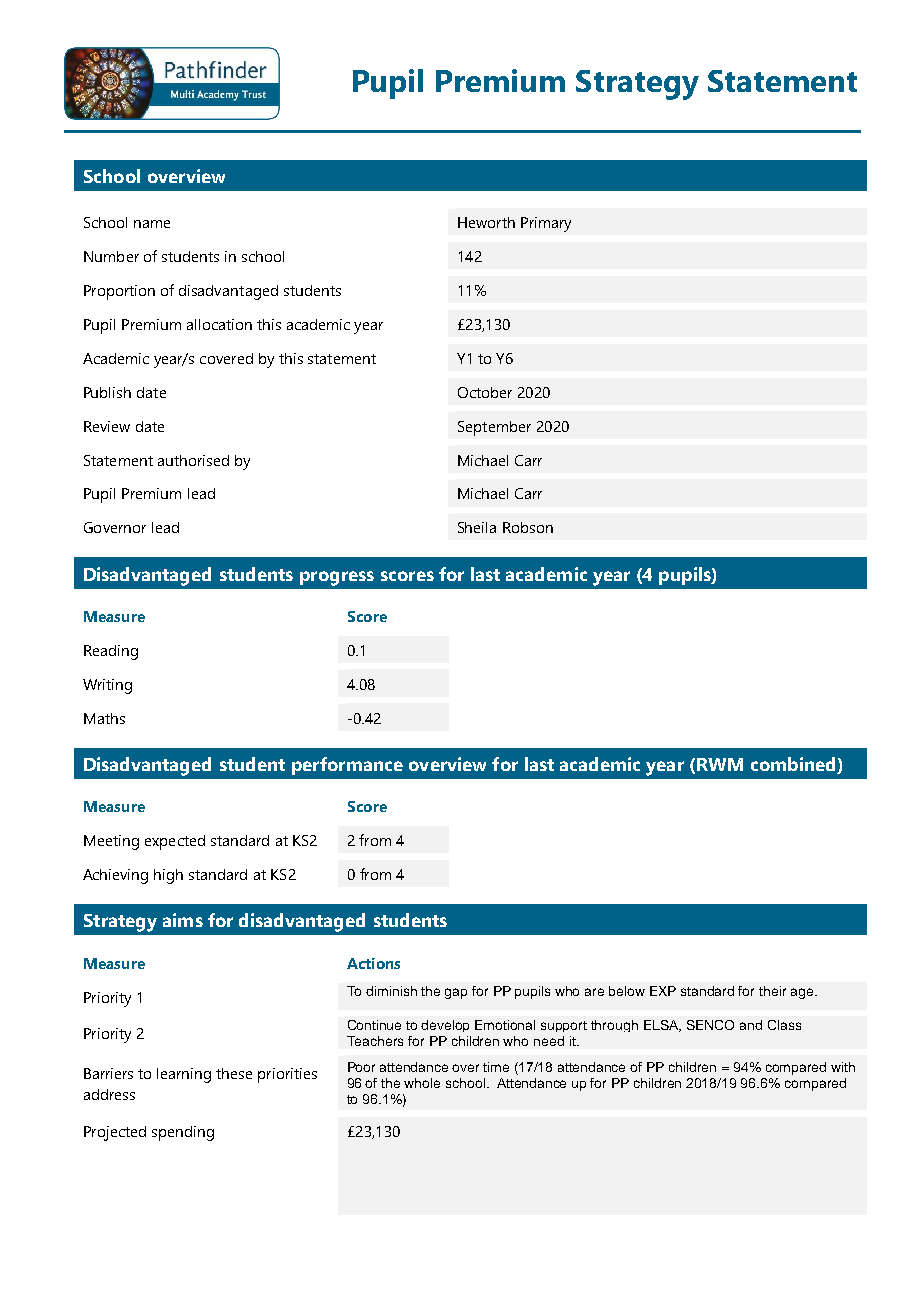 This document has height=1308, width=924. I want to click on Writing, so click(107, 686).
